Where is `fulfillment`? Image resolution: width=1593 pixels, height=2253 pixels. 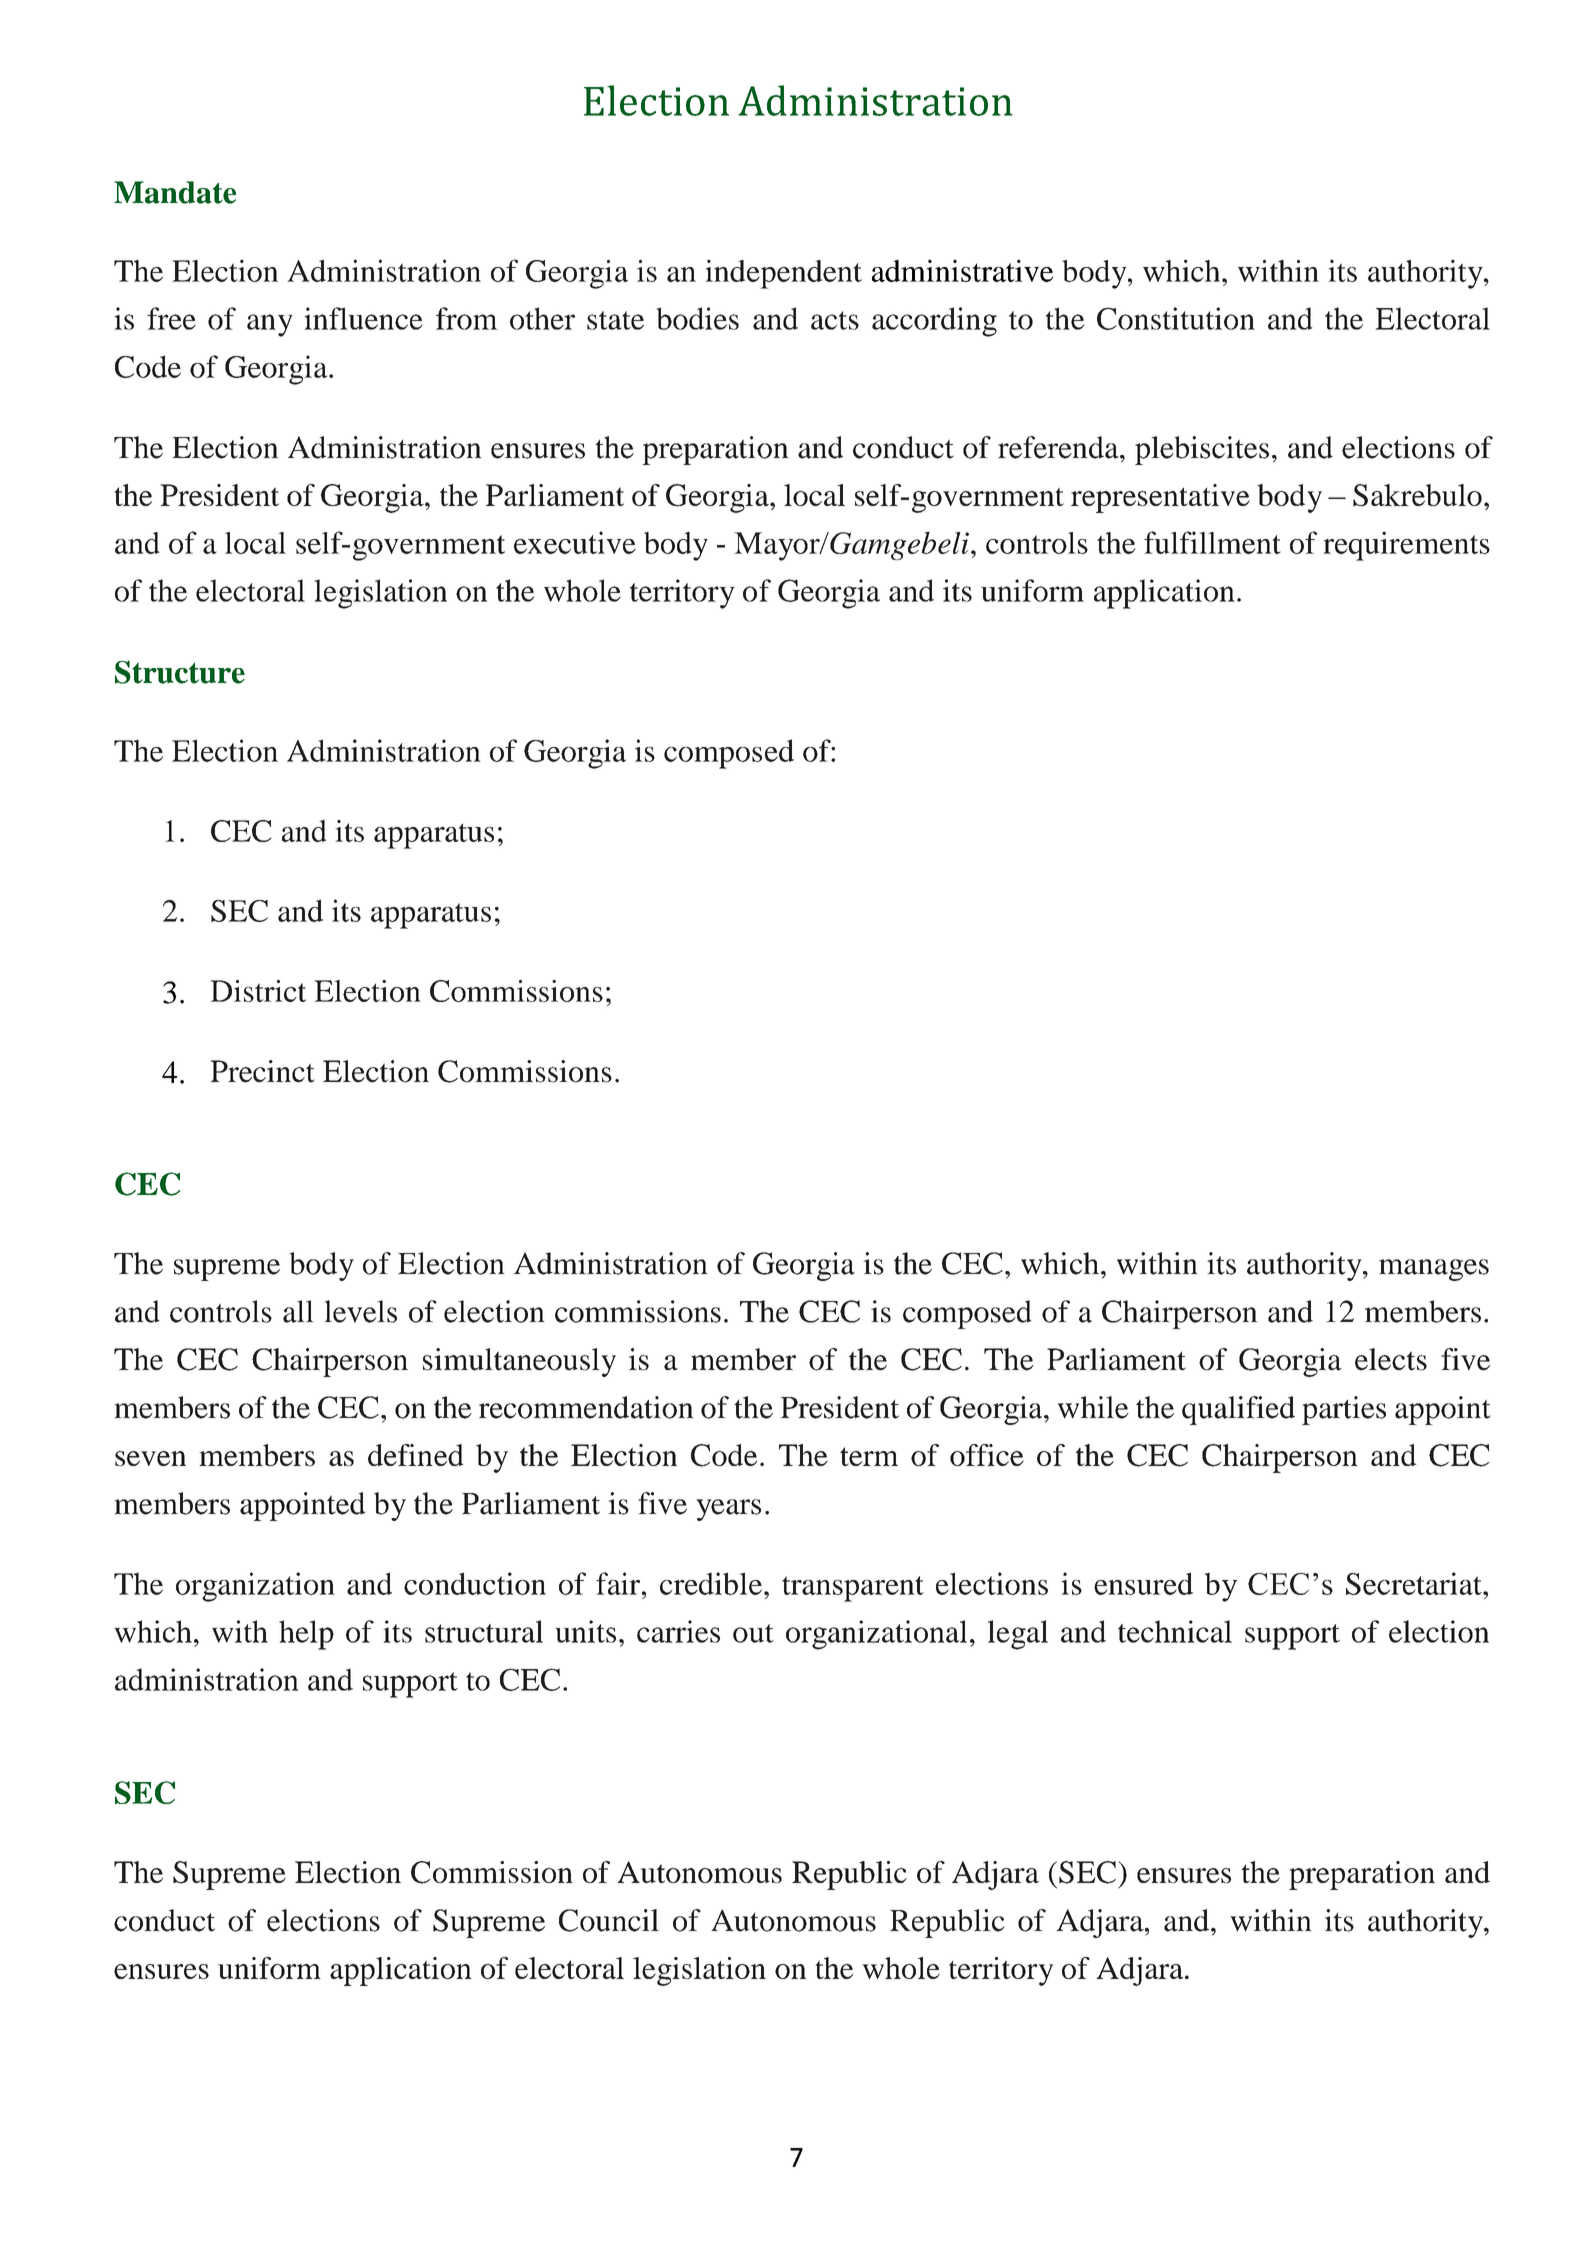
fulfillment is located at coordinates (1212, 542).
